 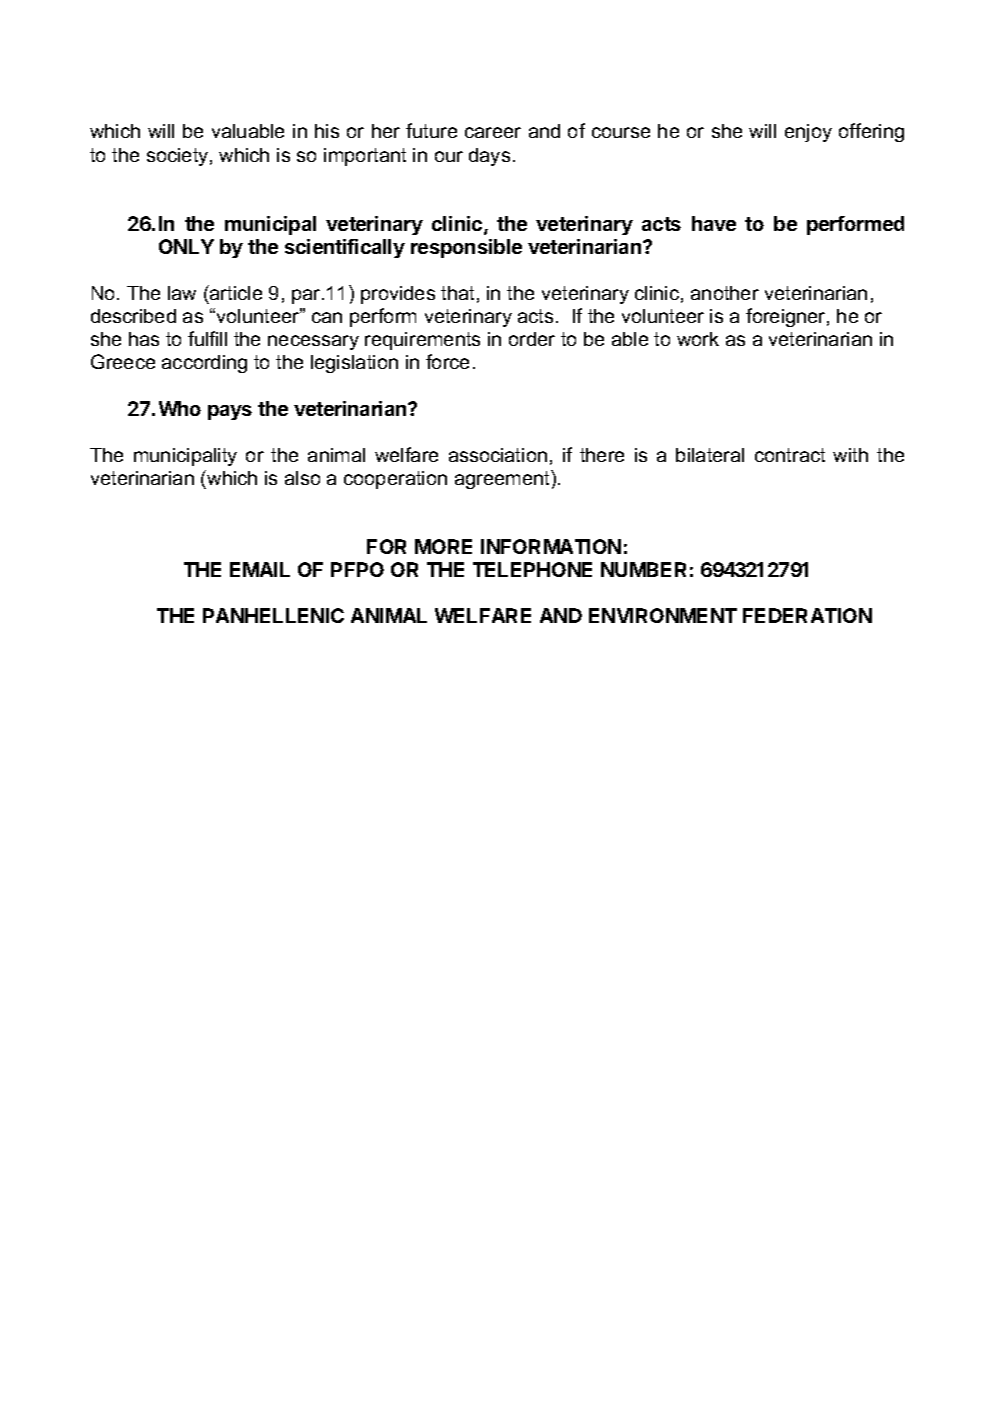 I want to click on enjoy, so click(x=808, y=133).
